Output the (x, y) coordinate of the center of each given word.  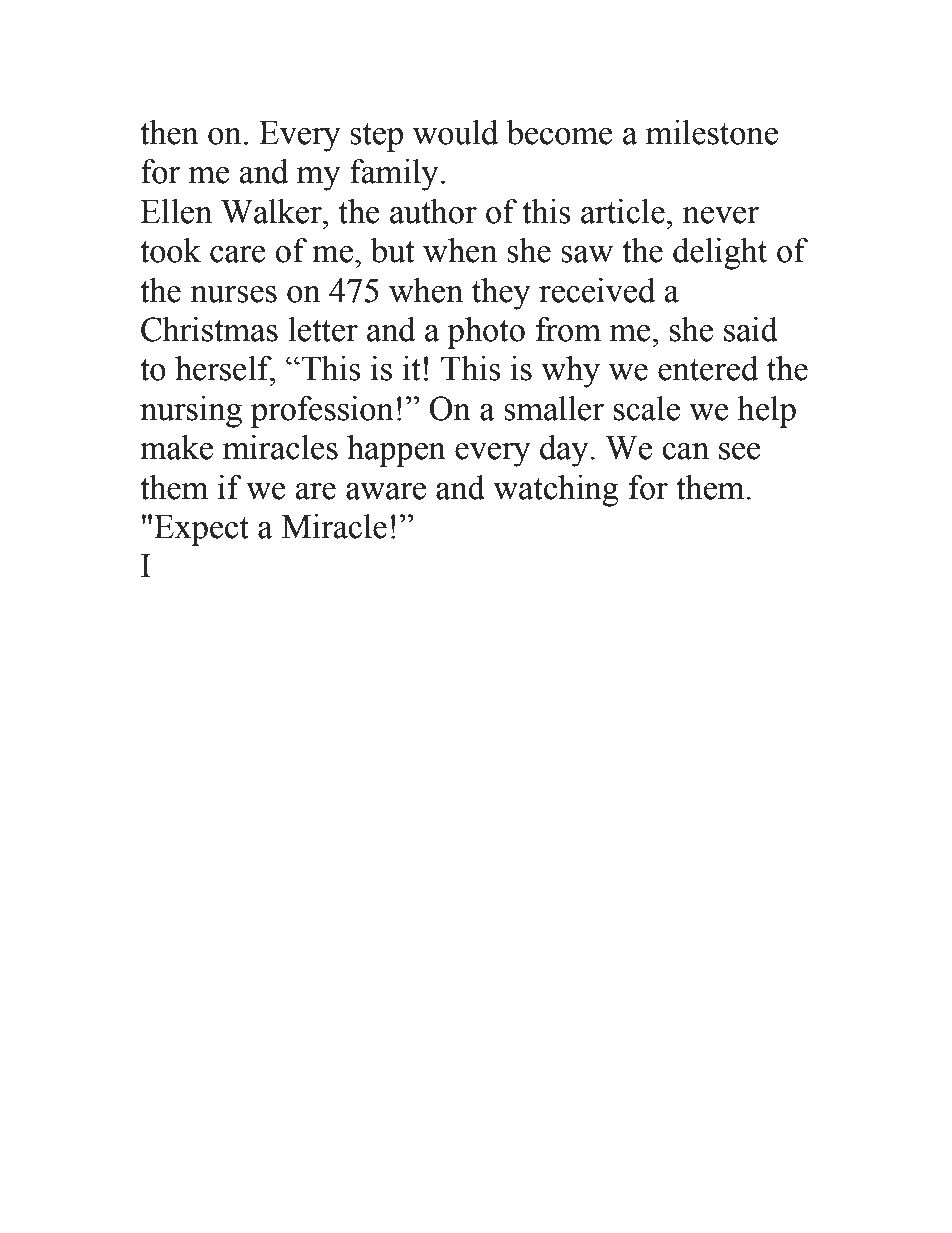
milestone (712, 132)
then (169, 132)
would (455, 132)
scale (647, 408)
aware (386, 491)
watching (556, 491)
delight (720, 254)
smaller (554, 408)
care (238, 254)
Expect (201, 530)
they (501, 294)
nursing (191, 412)
